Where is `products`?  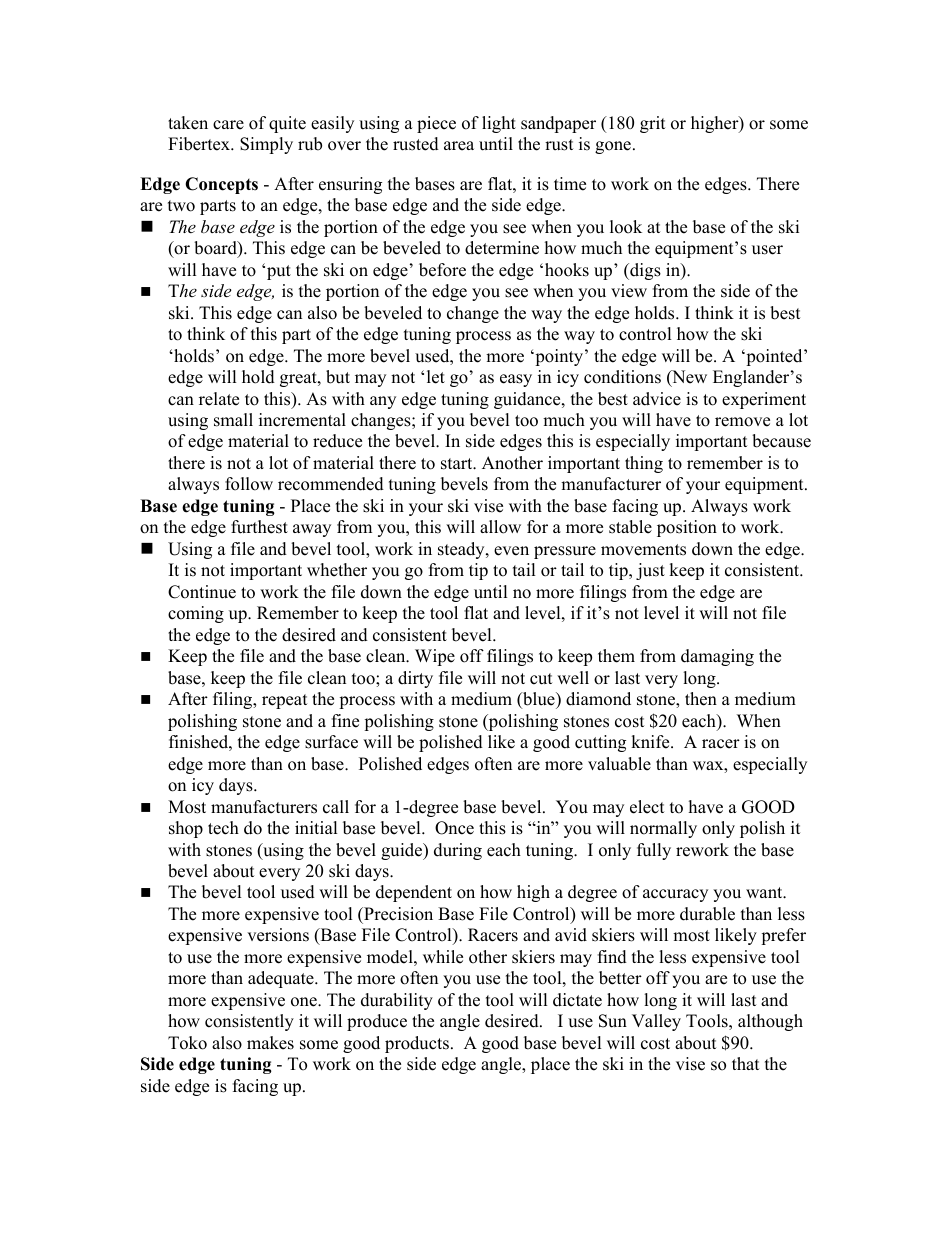
products is located at coordinates (417, 1044).
